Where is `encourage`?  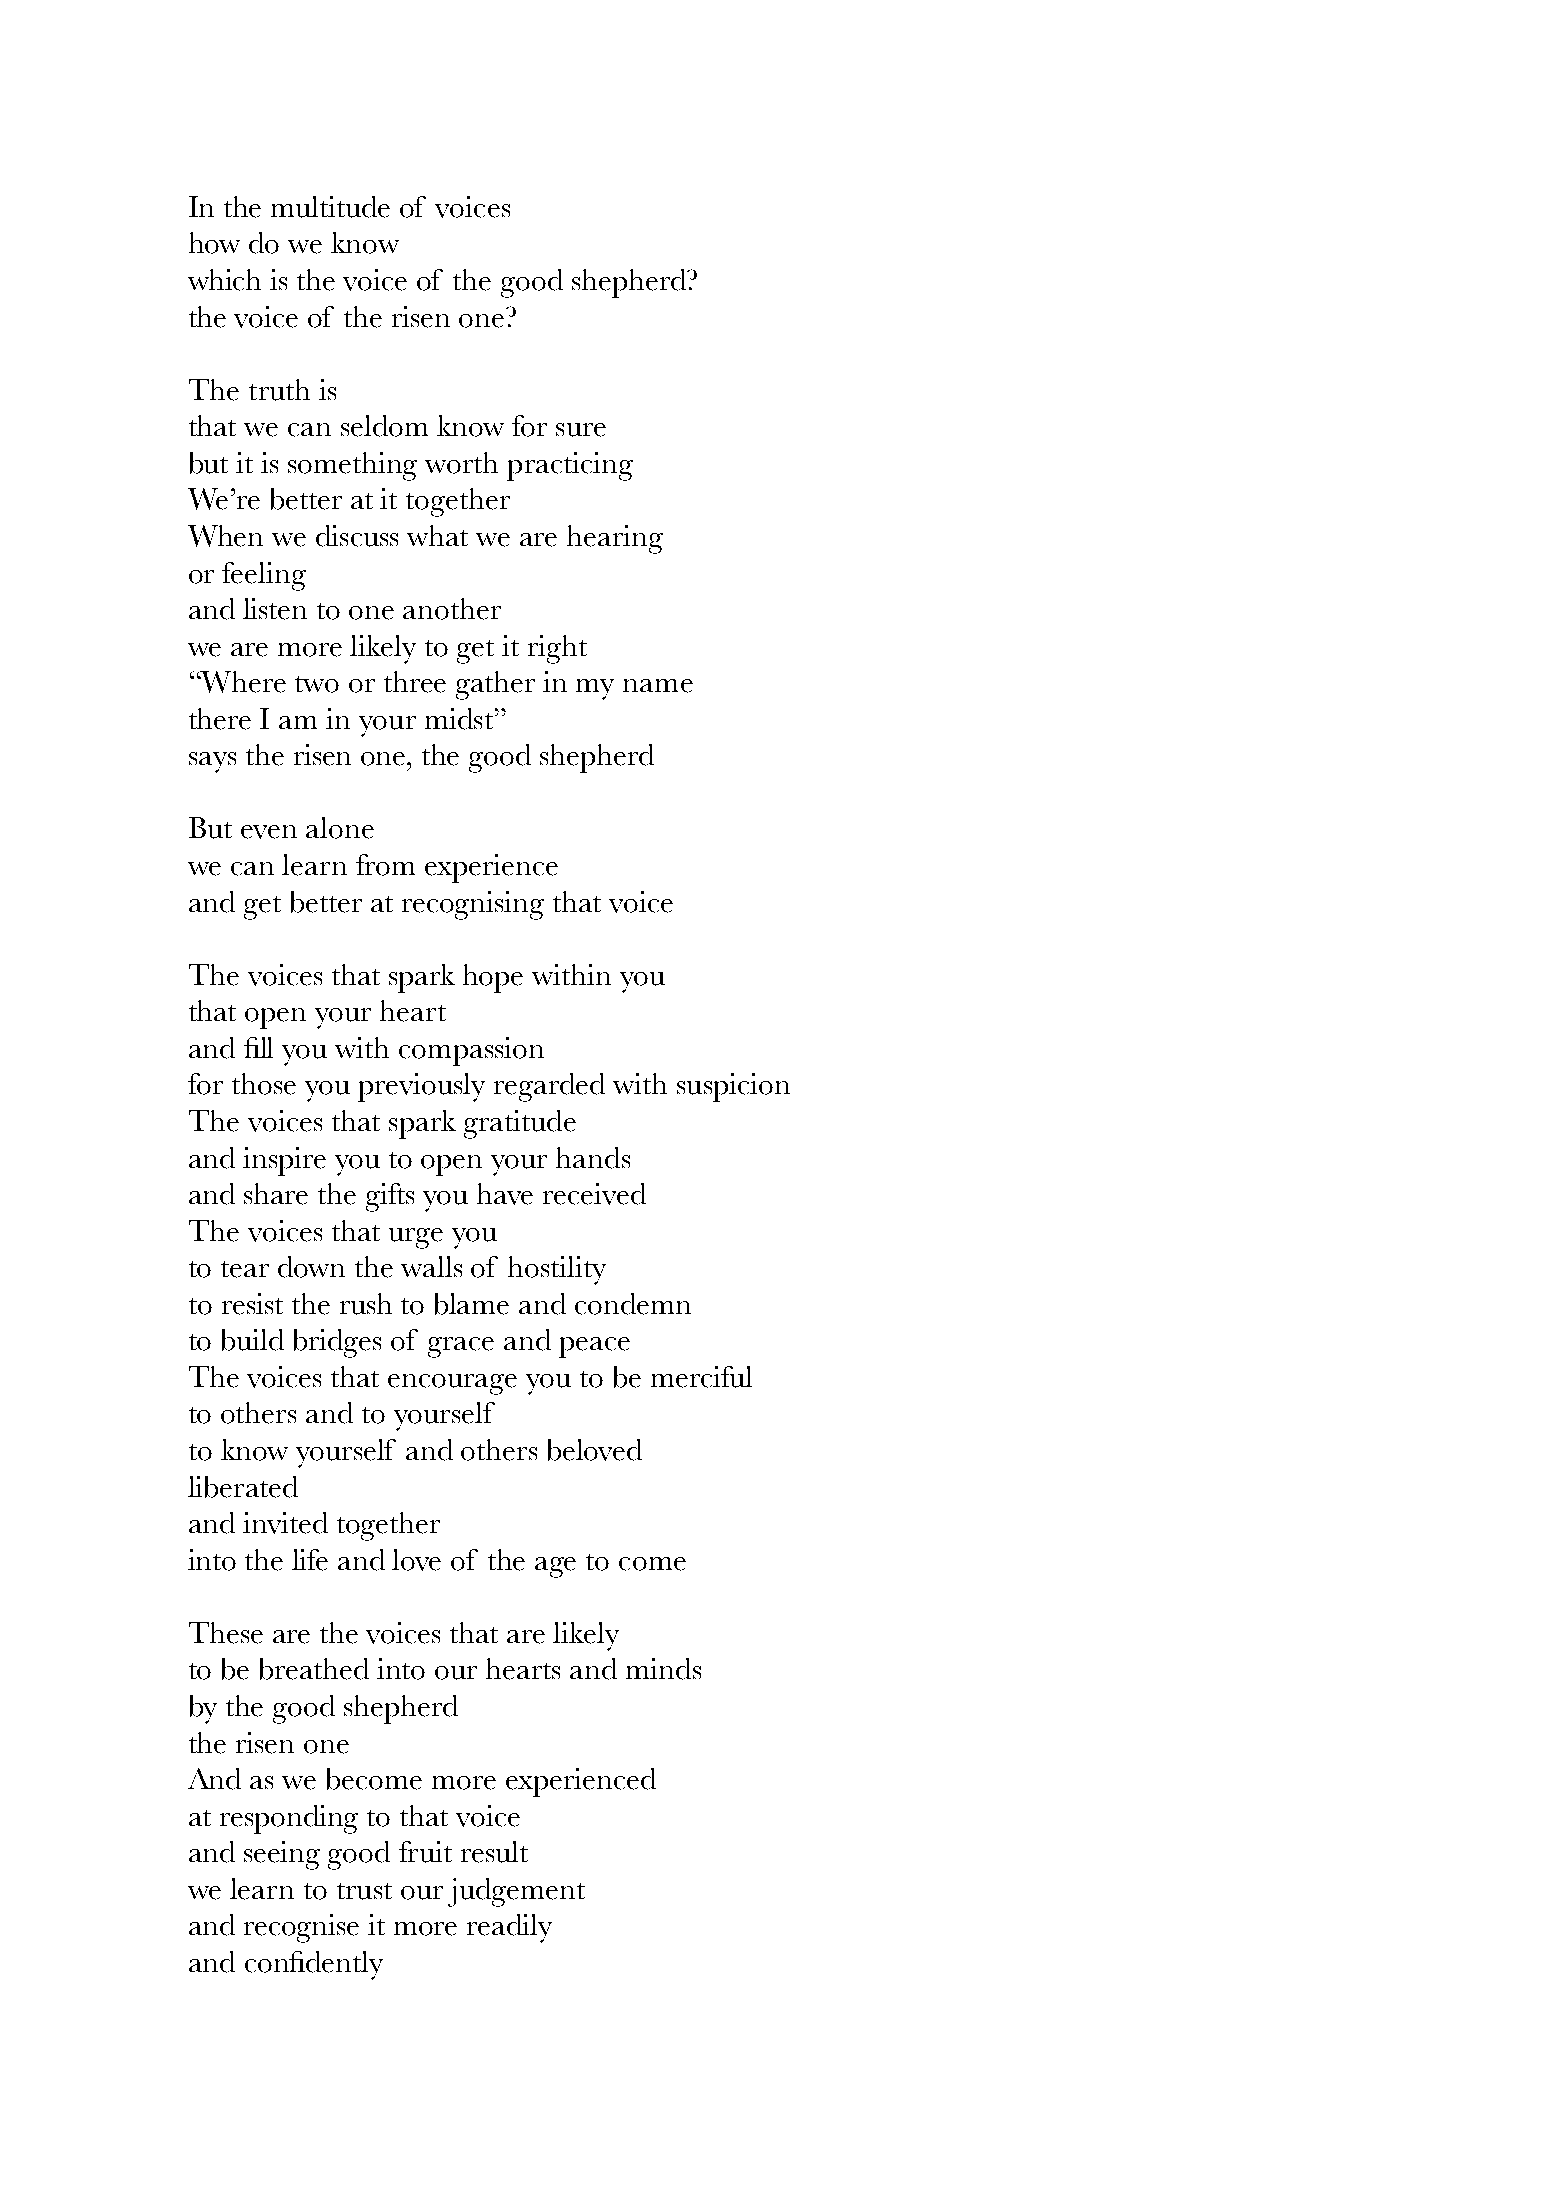
encourage is located at coordinates (452, 1384).
